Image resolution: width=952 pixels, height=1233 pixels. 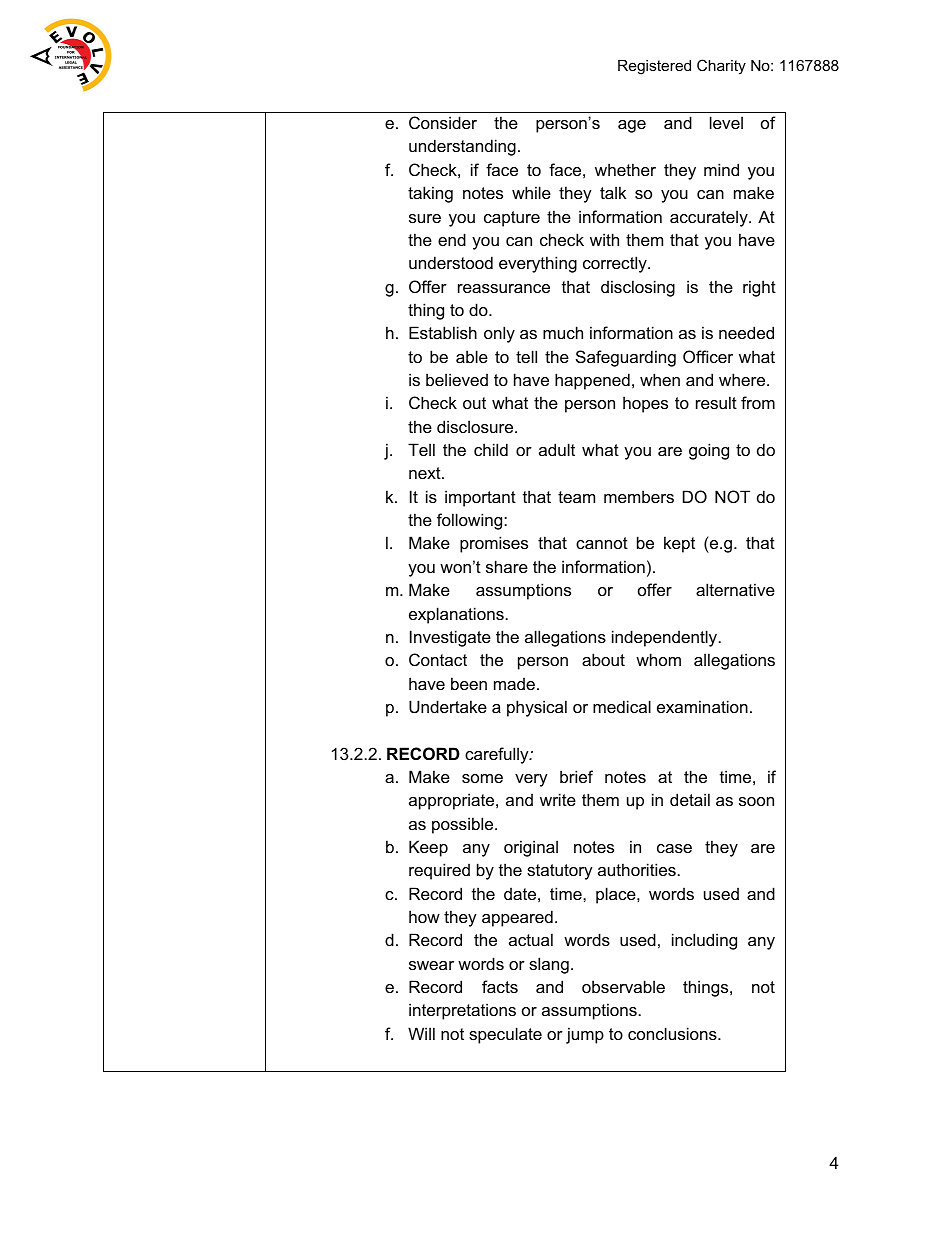 What do you see at coordinates (592, 381) in the image?
I see `happened` at bounding box center [592, 381].
